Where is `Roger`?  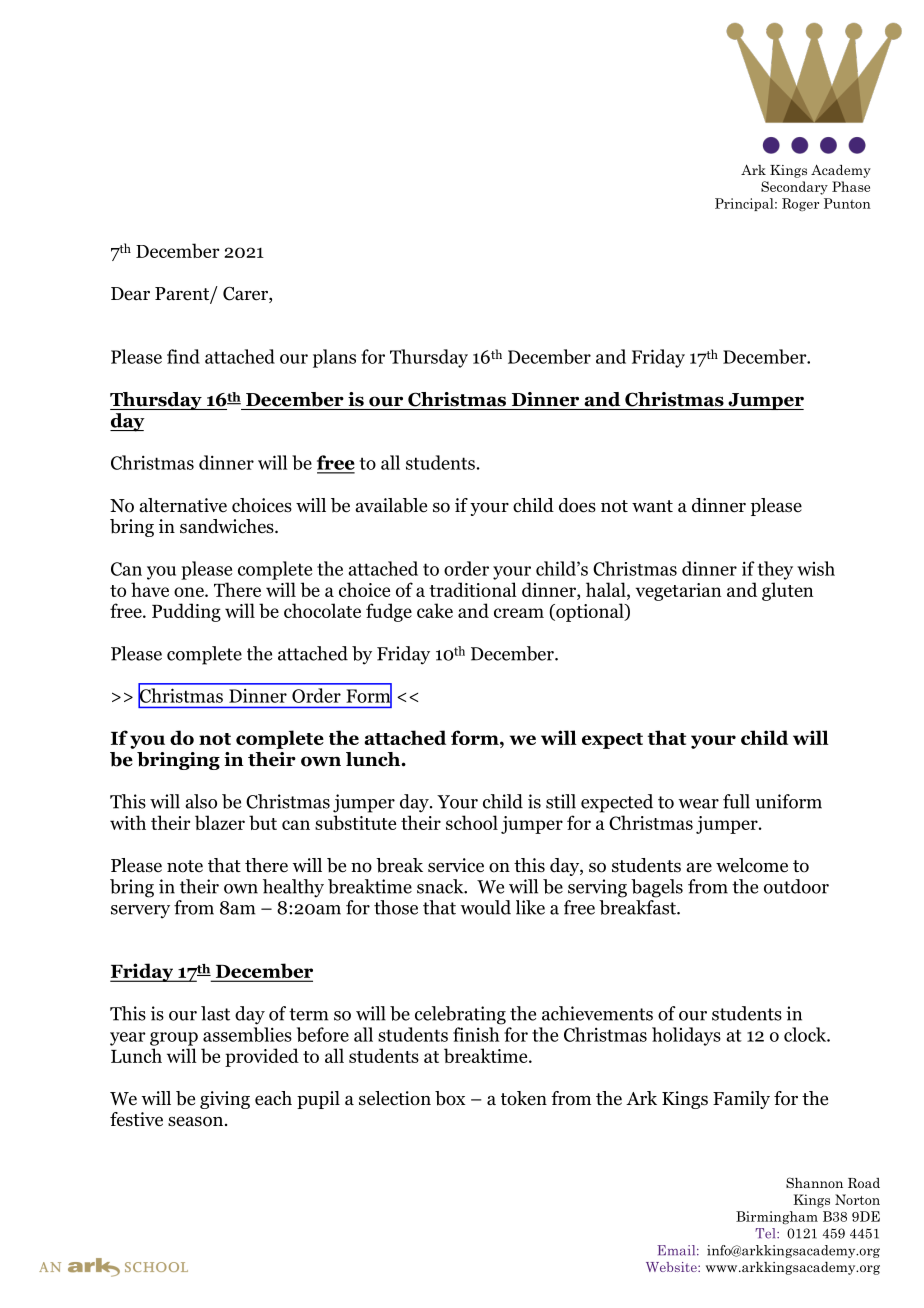
Roger is located at coordinates (800, 204).
